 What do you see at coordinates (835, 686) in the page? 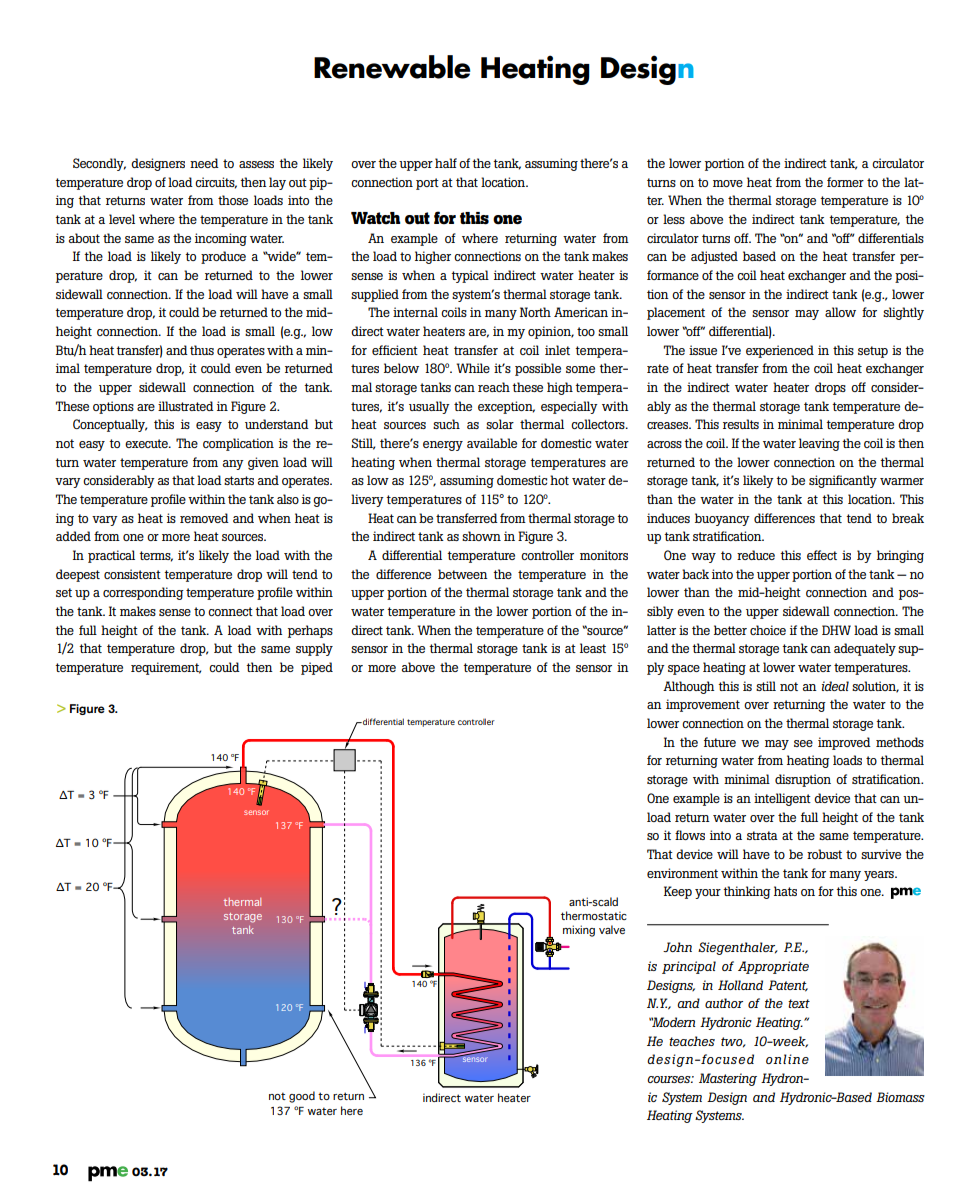
I see `ideal` at bounding box center [835, 686].
